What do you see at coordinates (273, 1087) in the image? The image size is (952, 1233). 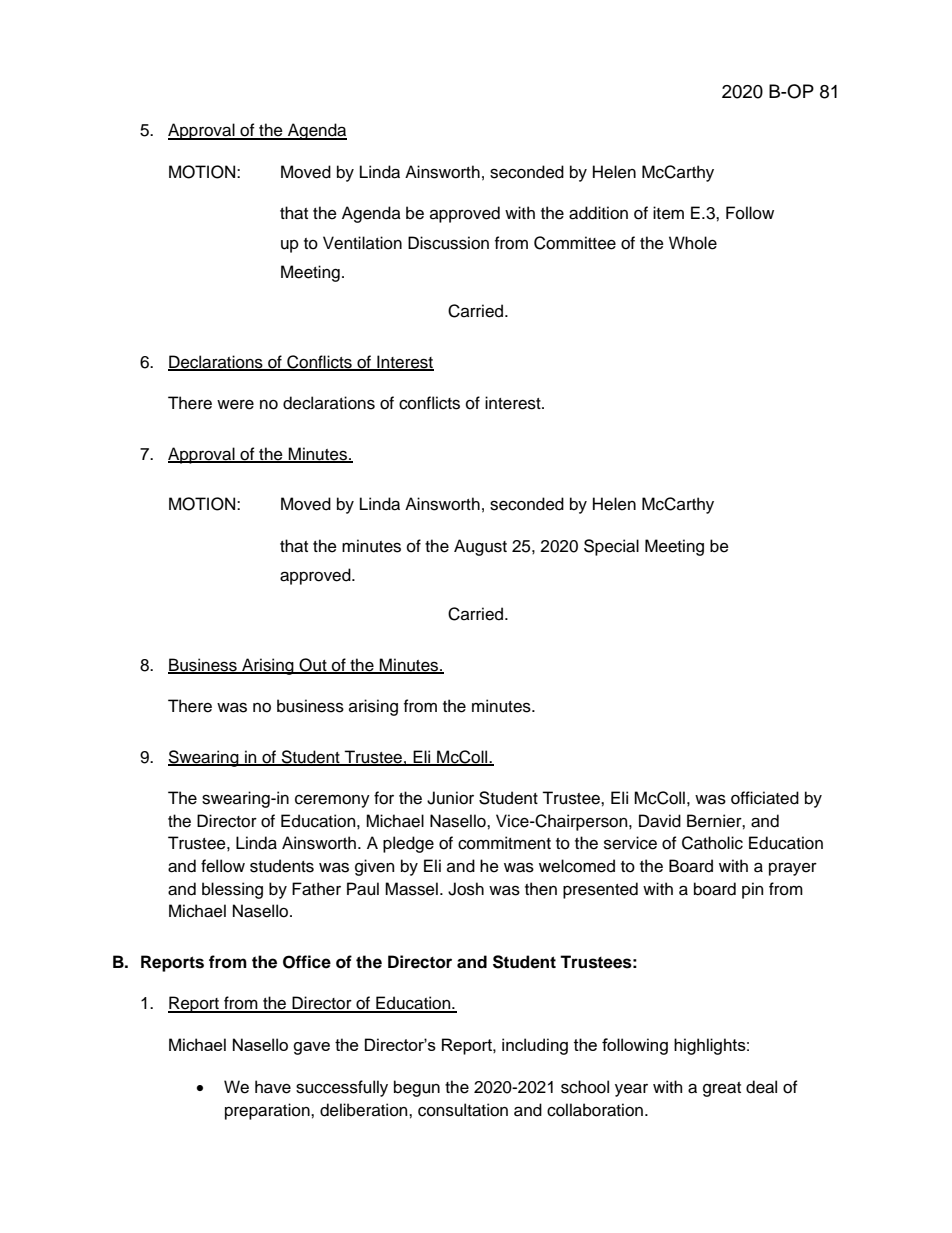 I see `have` at bounding box center [273, 1087].
